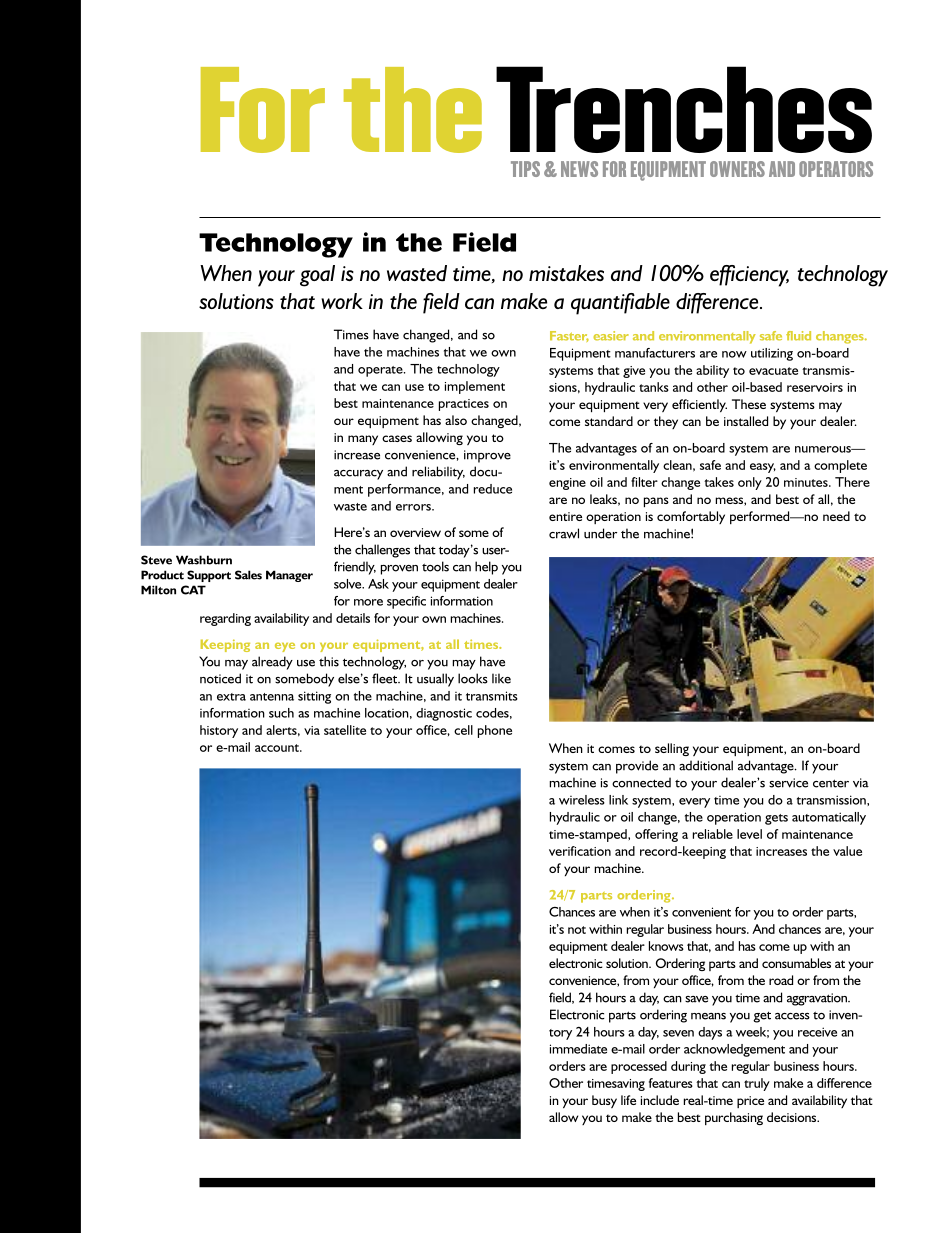  Describe the element at coordinates (582, 800) in the screenshot. I see `wireless` at that location.
